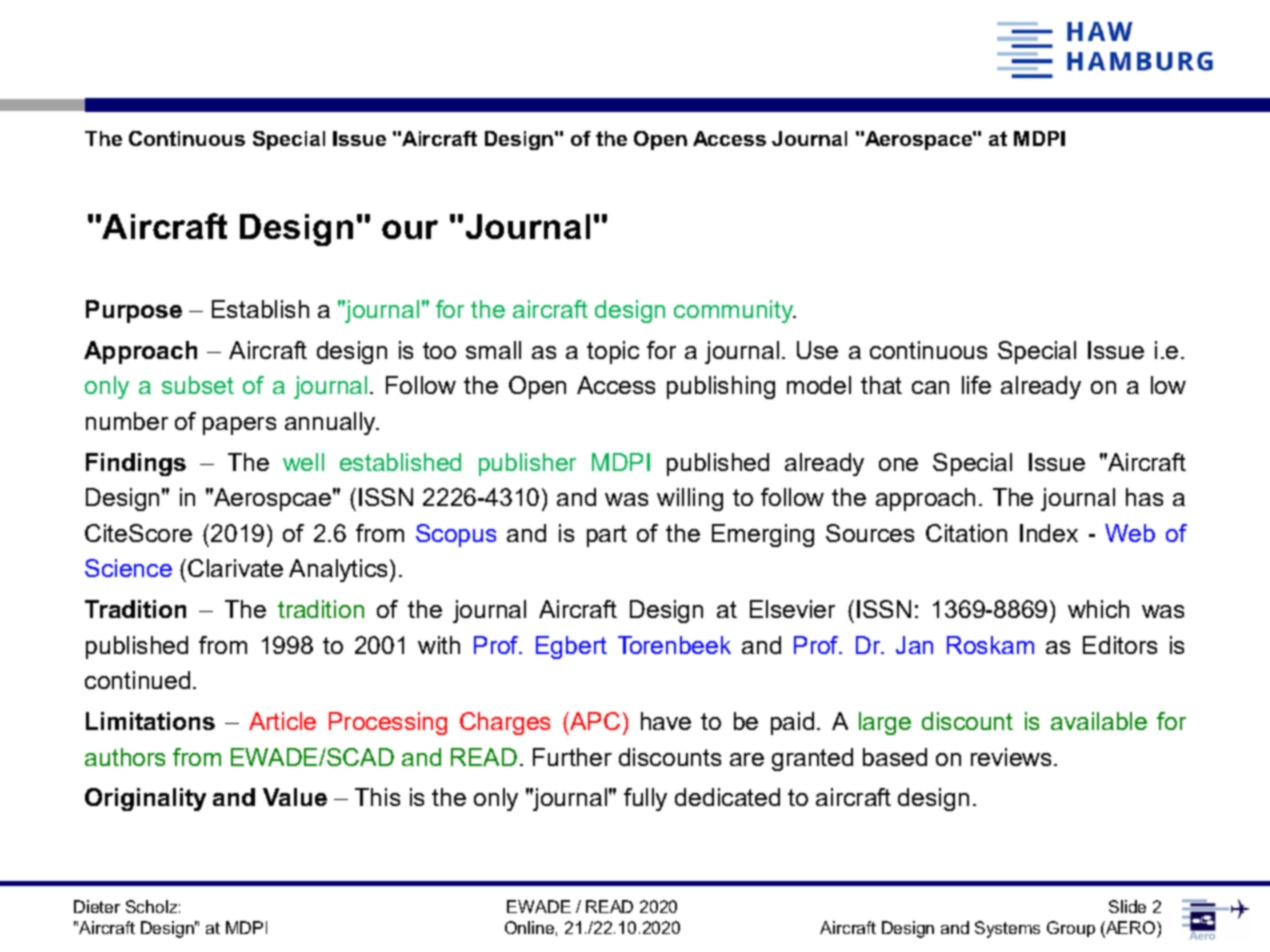  What do you see at coordinates (613, 352) in the page?
I see `topic` at bounding box center [613, 352].
